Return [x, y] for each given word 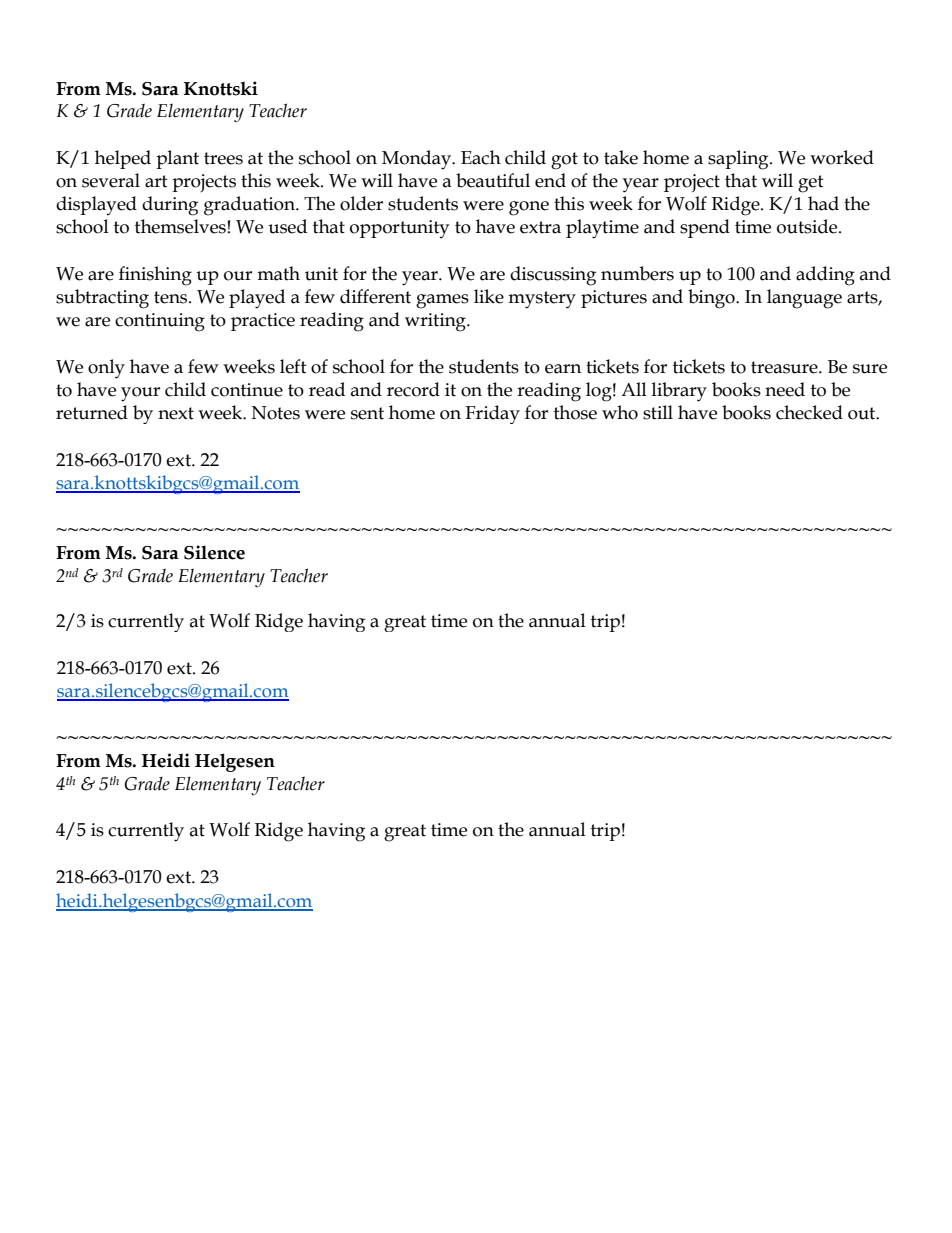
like [489, 296]
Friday [492, 414]
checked [809, 412]
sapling [739, 160]
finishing [155, 276]
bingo [712, 299]
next [176, 413]
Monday [418, 160]
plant [177, 159]
